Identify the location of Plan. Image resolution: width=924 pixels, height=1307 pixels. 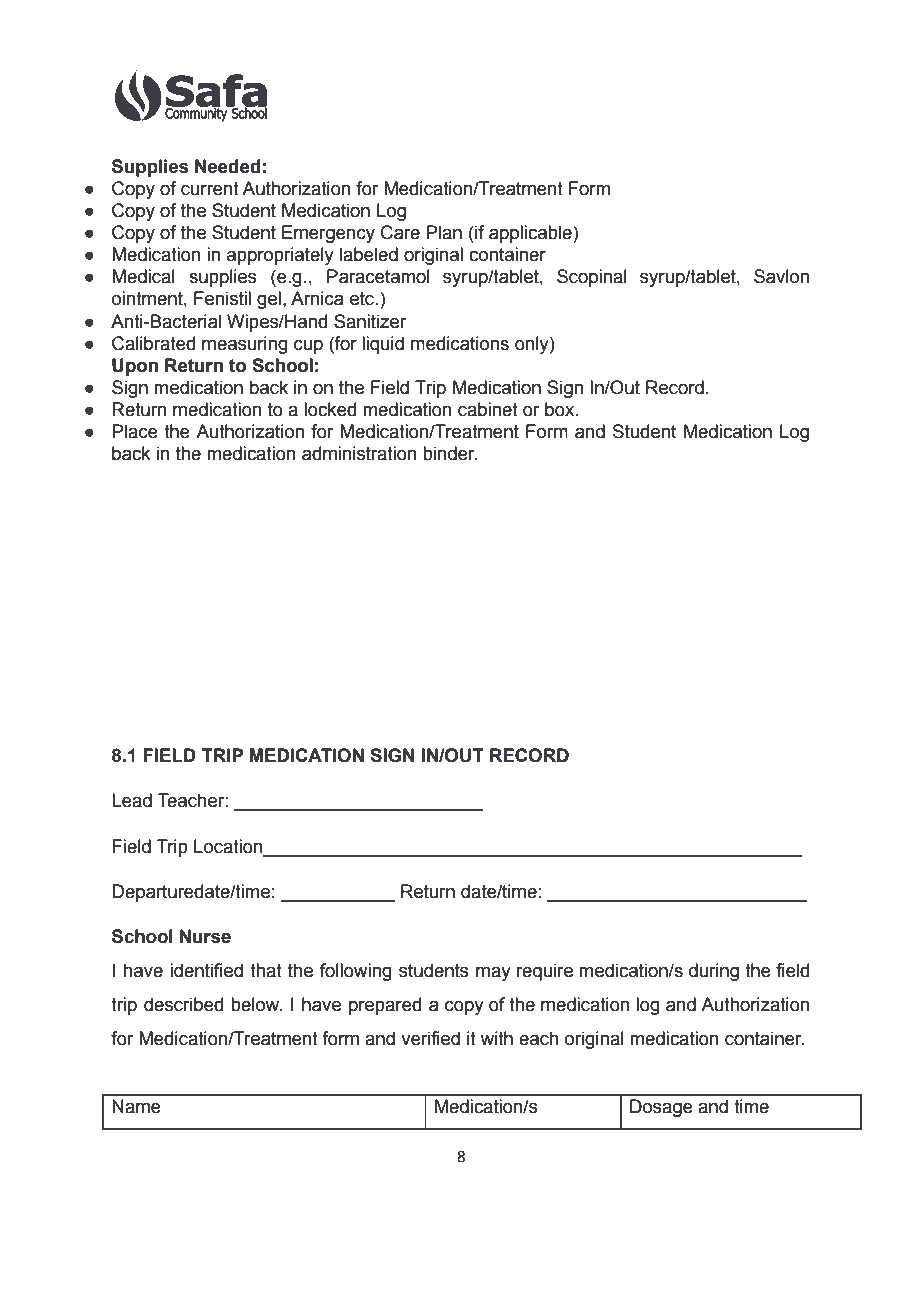
(444, 232).
